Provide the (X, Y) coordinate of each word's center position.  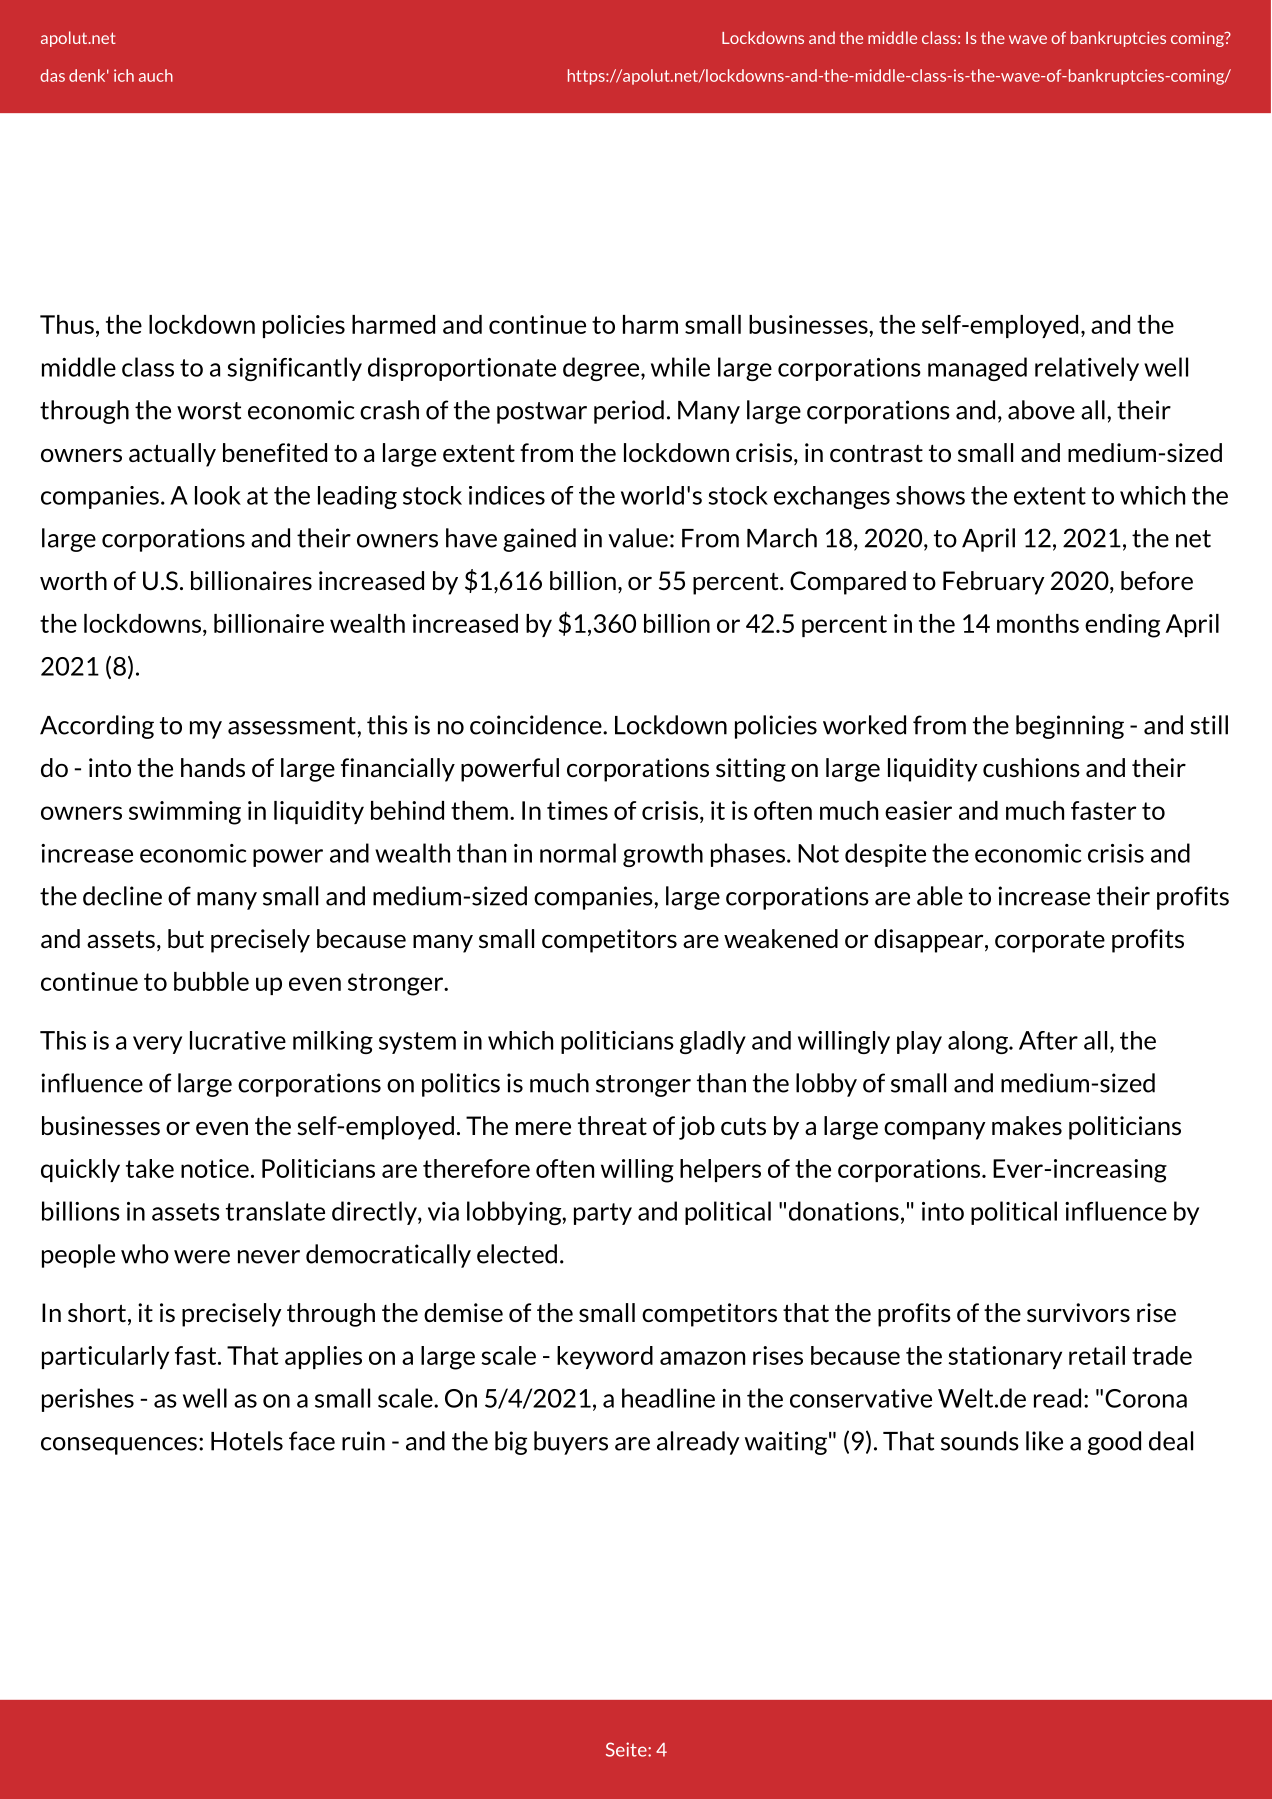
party (603, 1214)
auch (156, 75)
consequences (119, 1446)
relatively (1087, 369)
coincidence (537, 725)
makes (1027, 1125)
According (97, 727)
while (680, 367)
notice (215, 1168)
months (1038, 623)
